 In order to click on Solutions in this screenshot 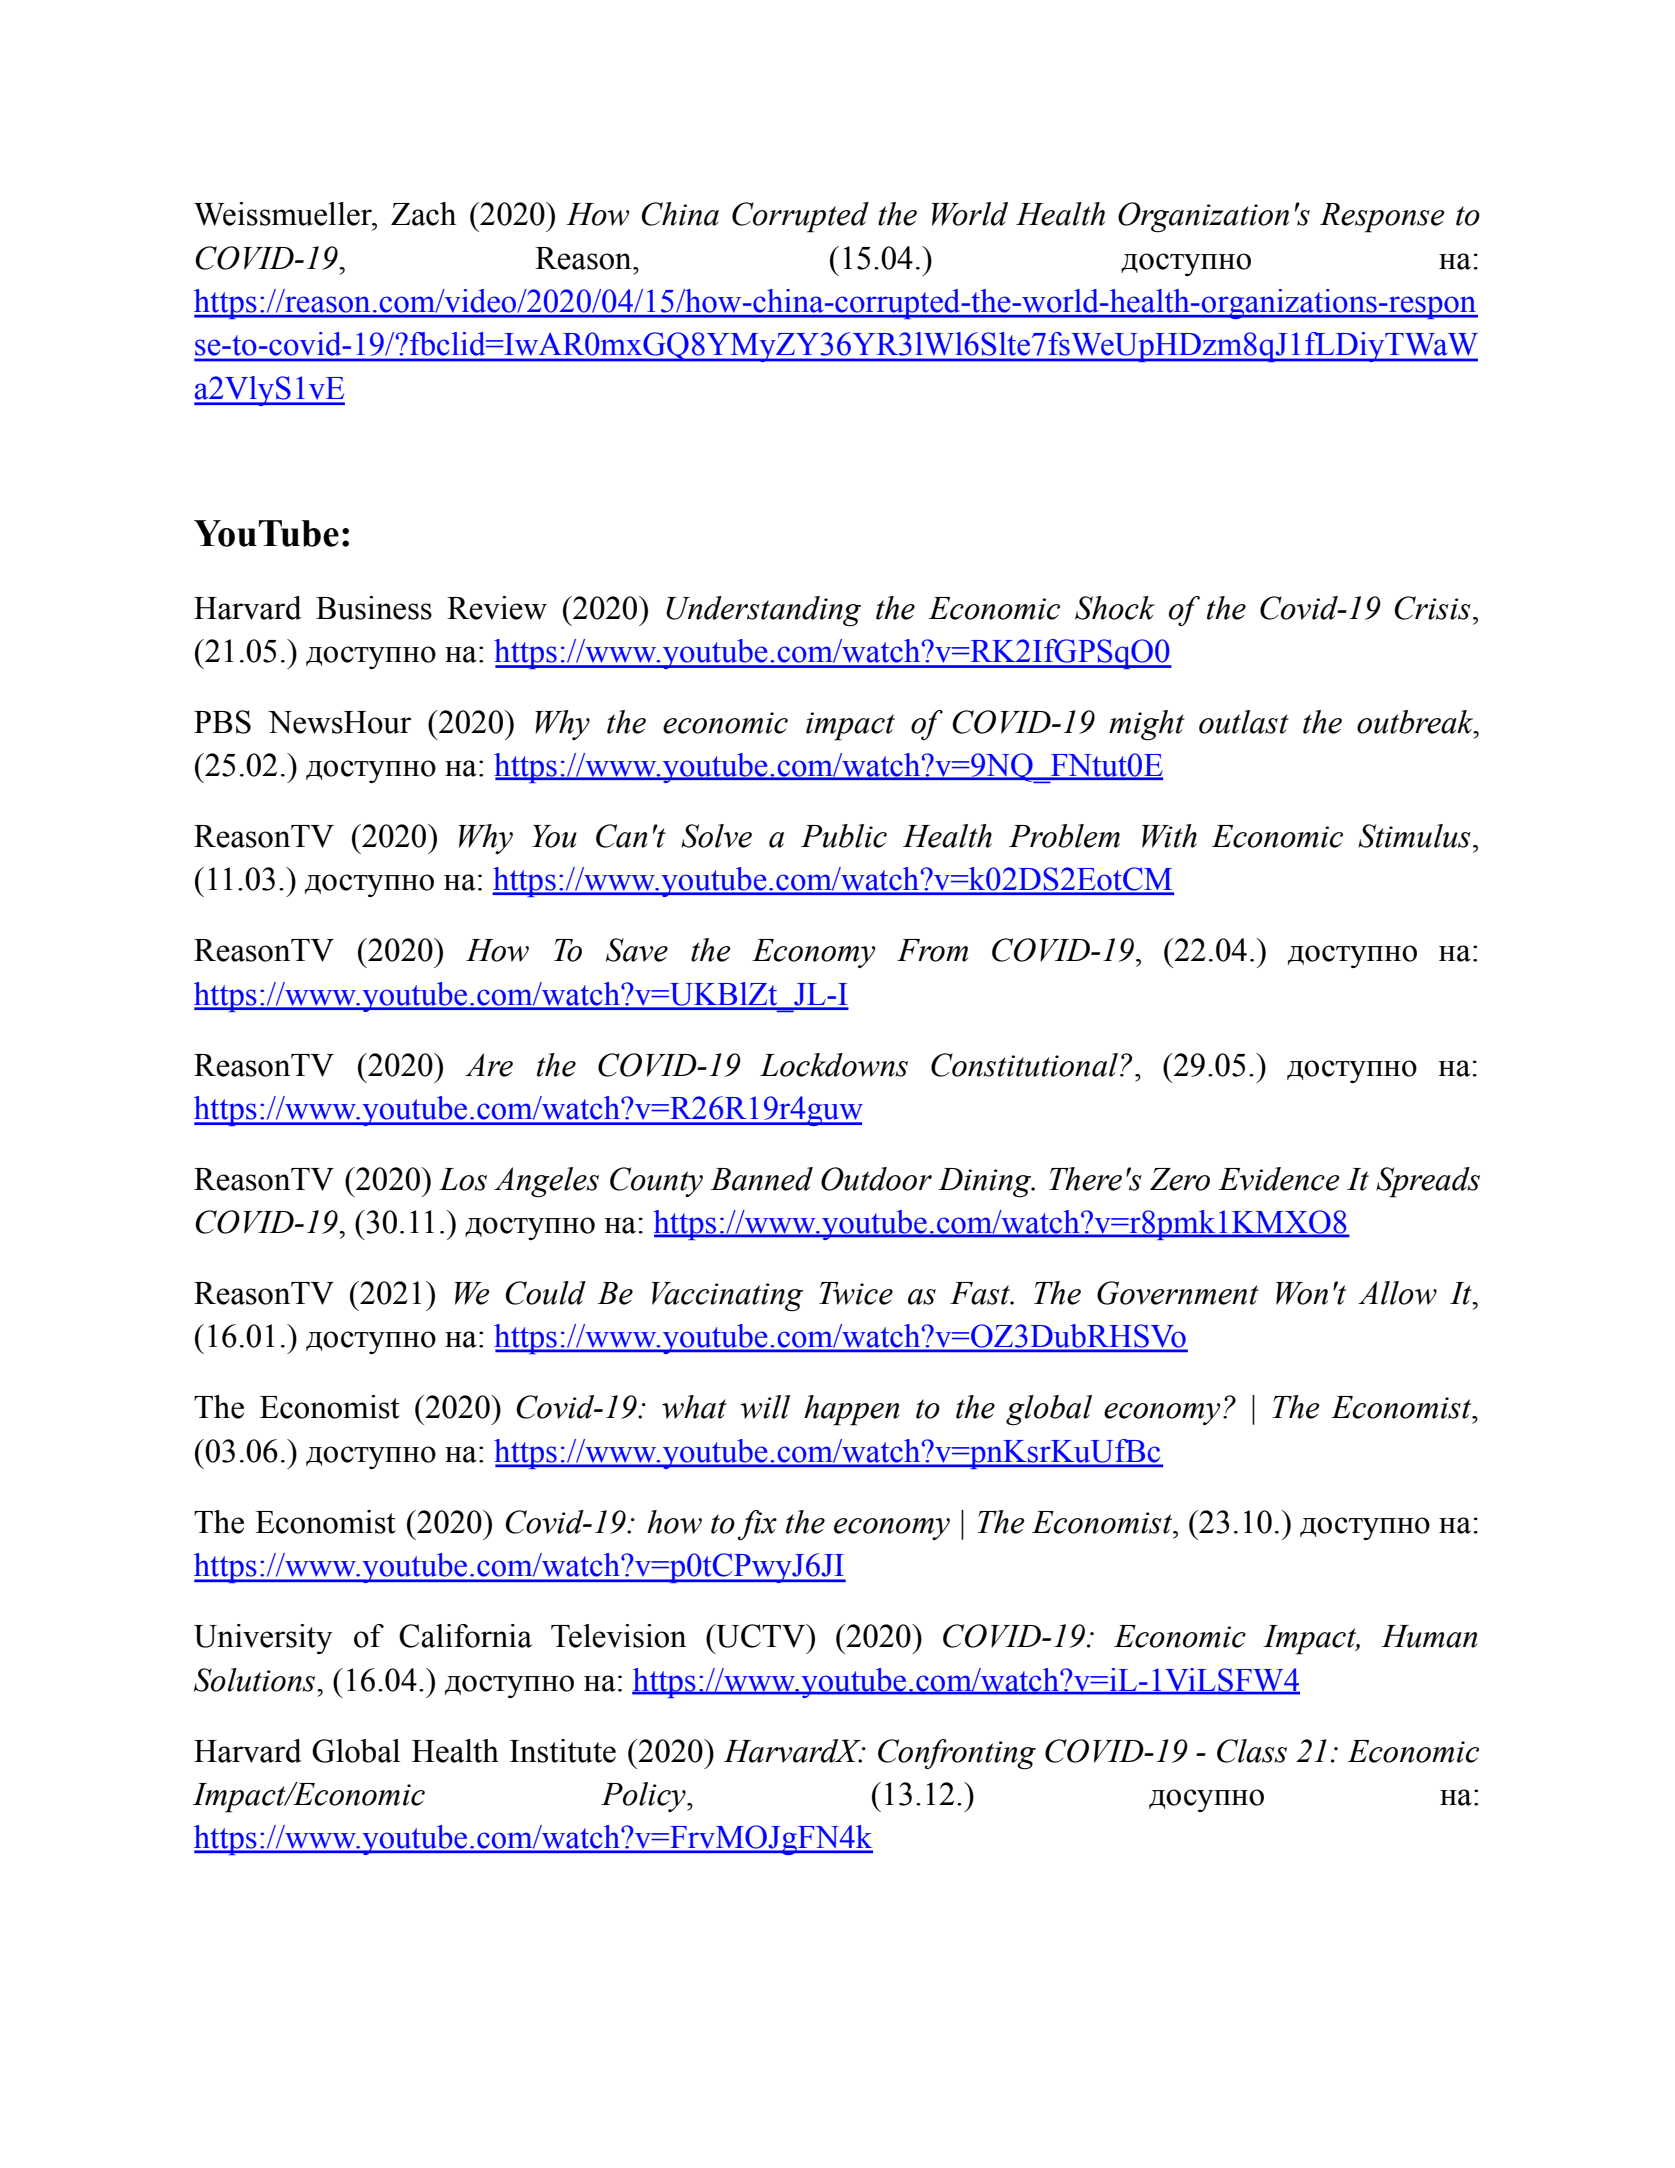, I will do `click(256, 1680)`.
